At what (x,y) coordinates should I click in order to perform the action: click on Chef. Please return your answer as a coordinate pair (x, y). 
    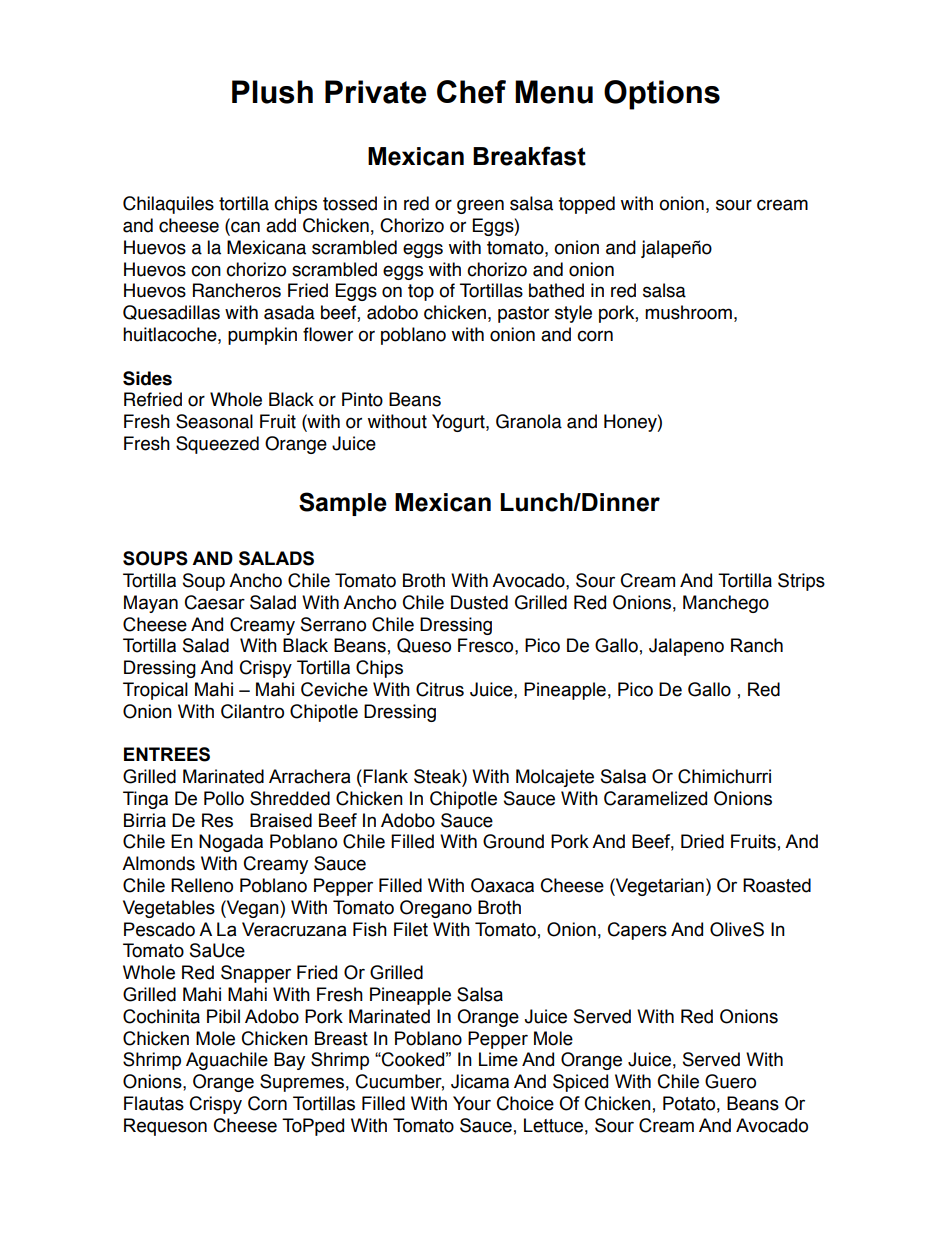
    Looking at the image, I should click on (471, 92).
